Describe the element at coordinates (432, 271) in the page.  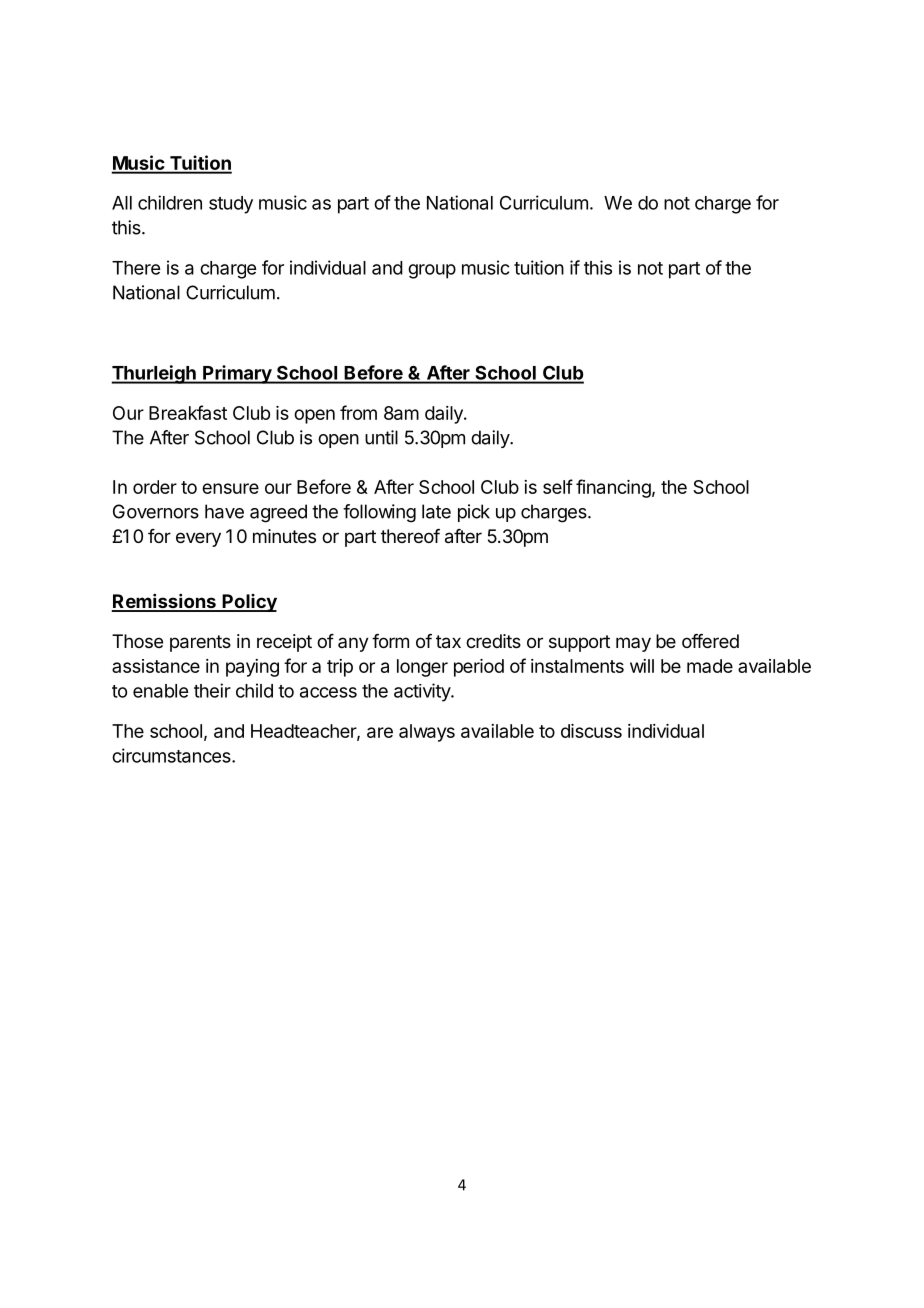
I see `group` at that location.
